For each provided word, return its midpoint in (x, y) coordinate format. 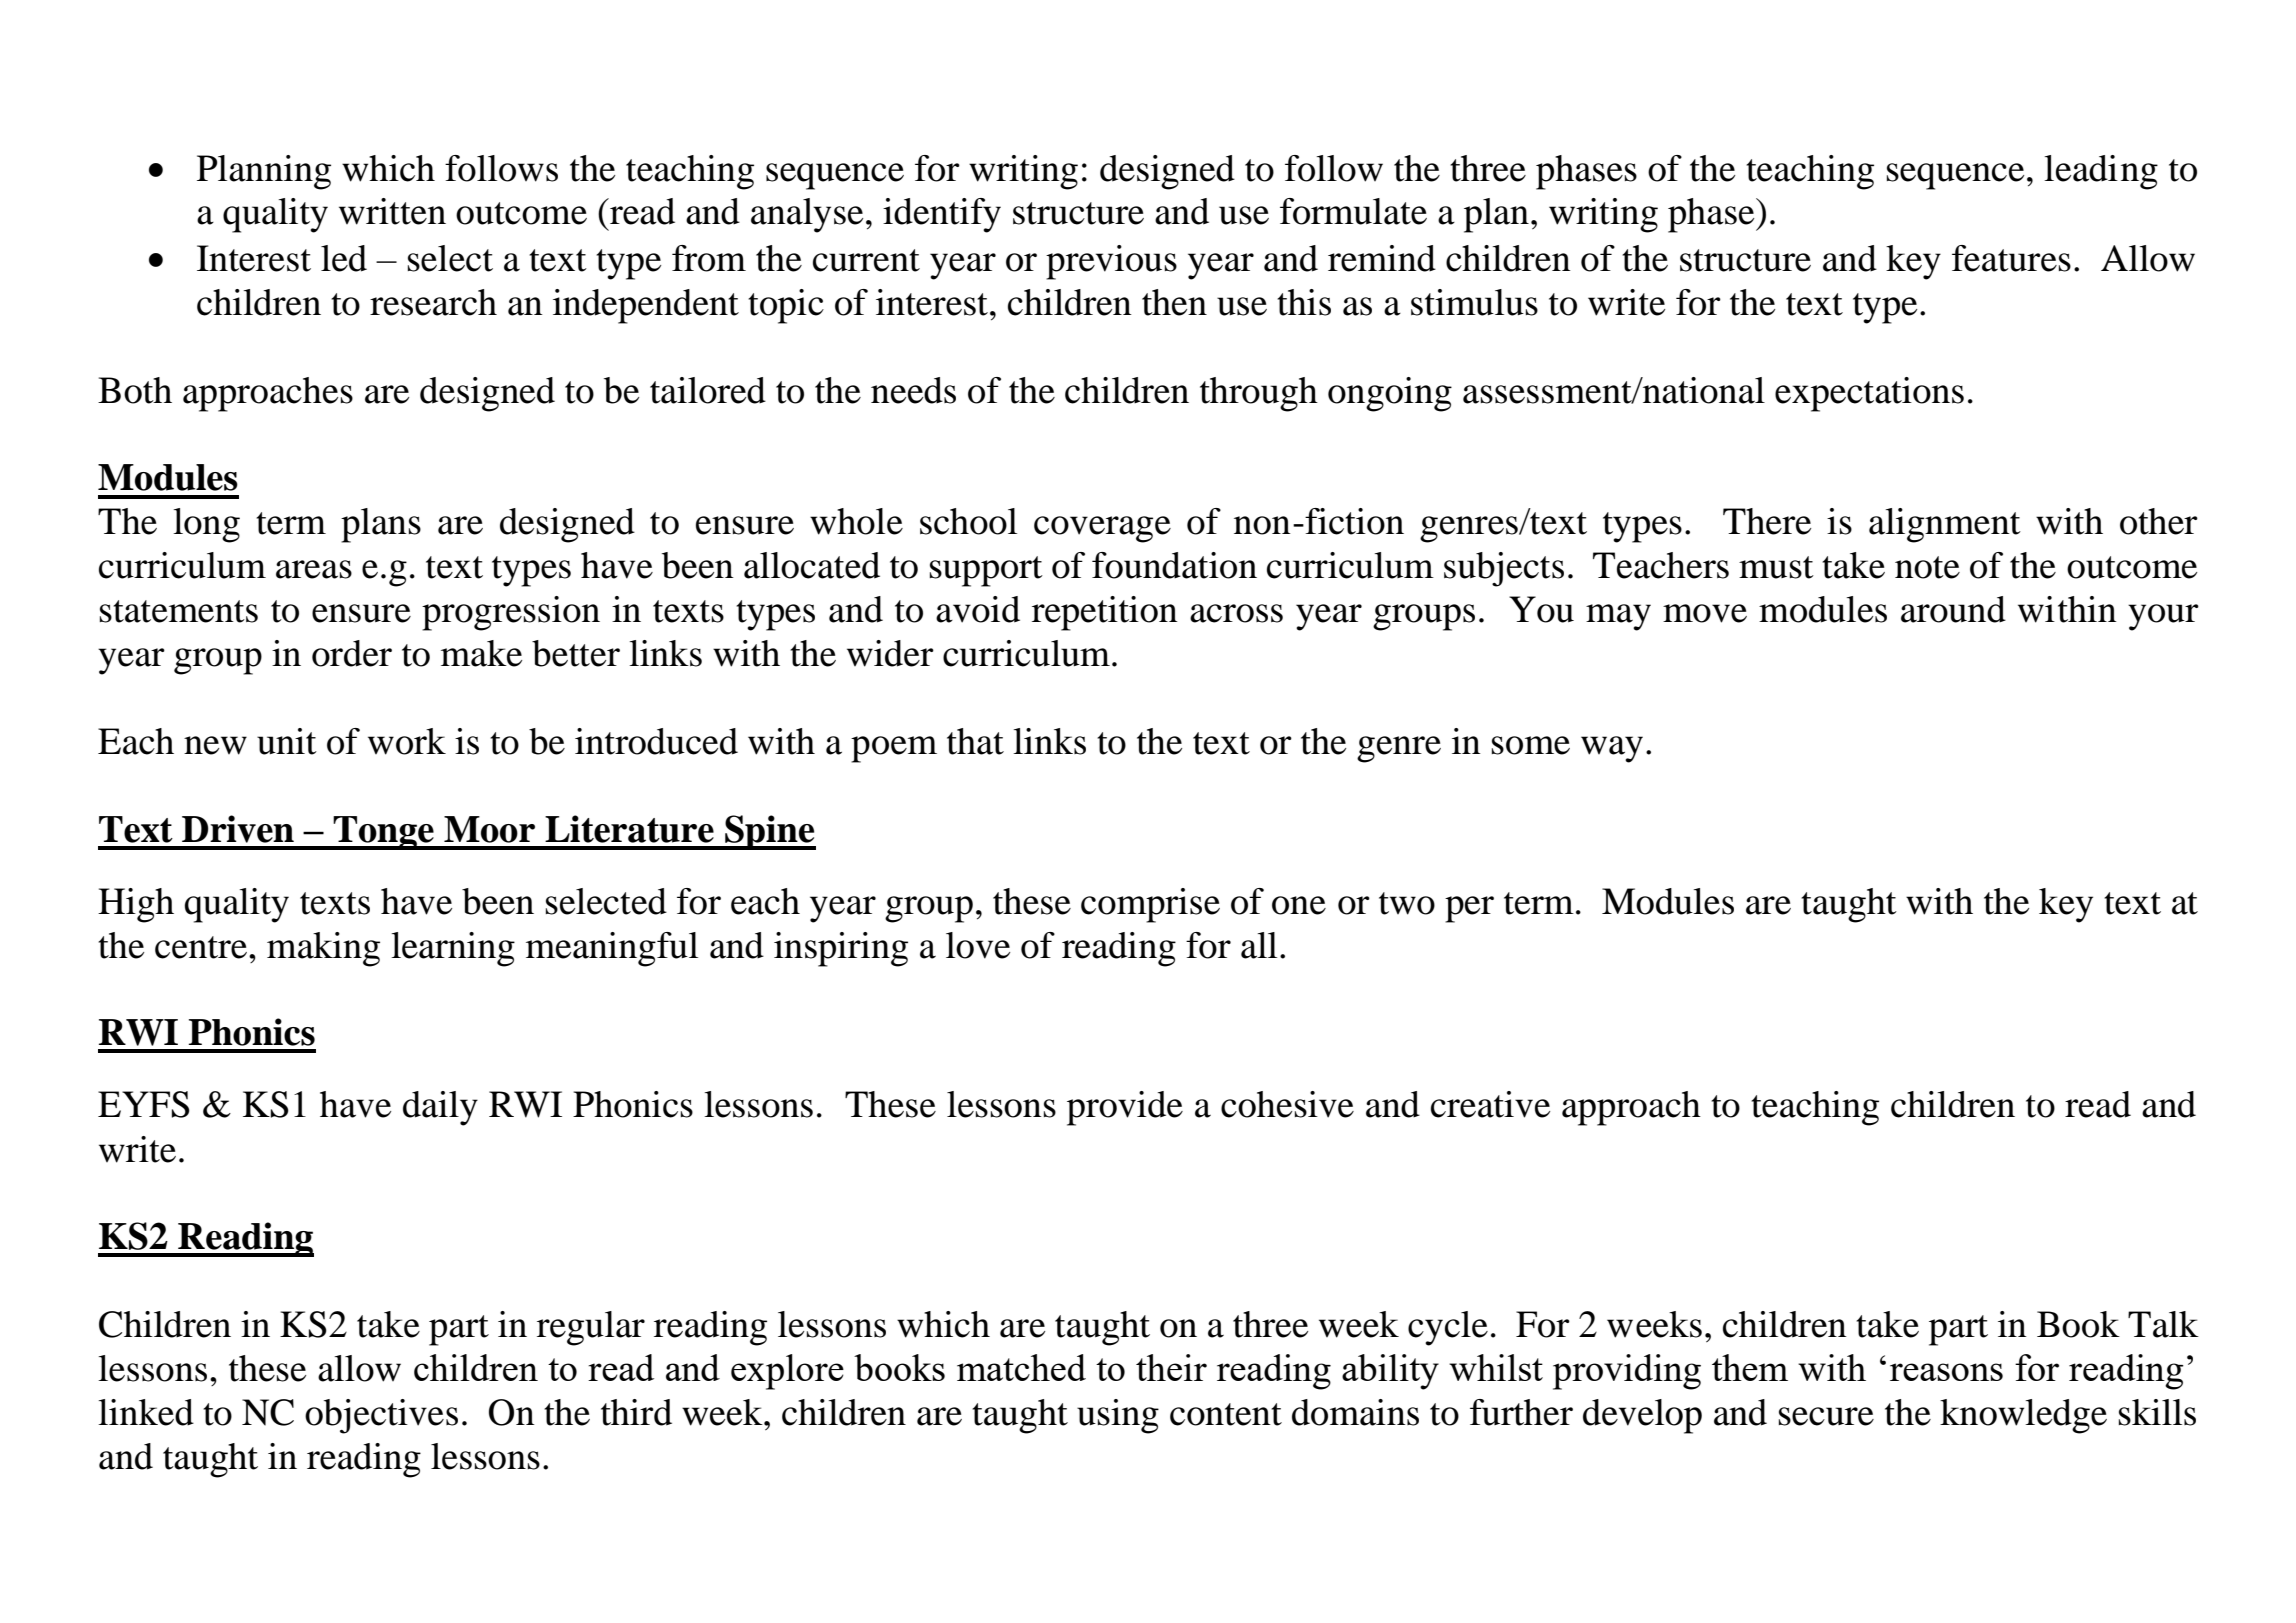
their (1171, 1367)
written (392, 211)
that (975, 741)
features (2011, 258)
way (1612, 749)
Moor (489, 829)
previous (1111, 262)
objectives (381, 1416)
